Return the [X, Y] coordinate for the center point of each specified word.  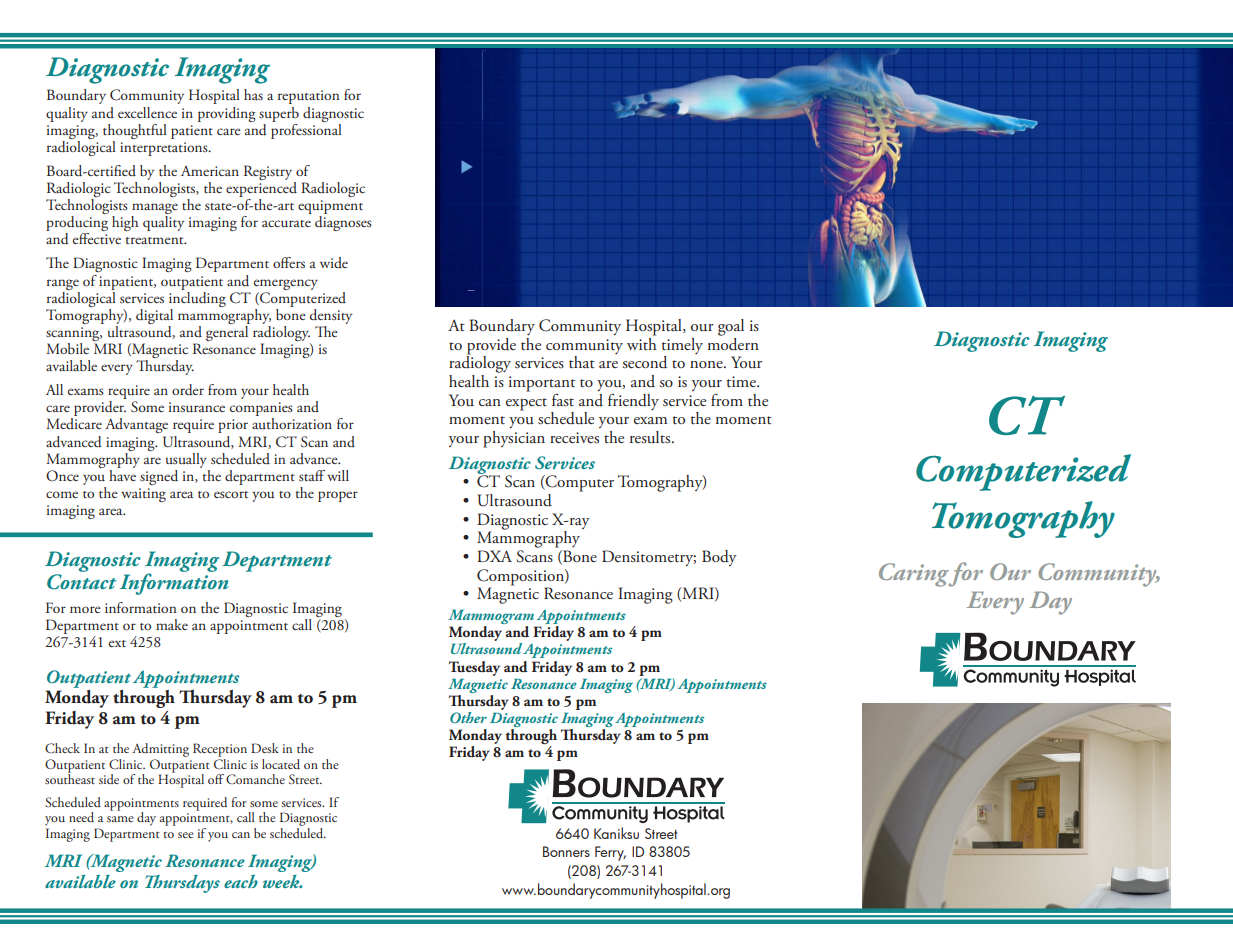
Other [468, 717]
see [186, 835]
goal [731, 327]
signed [159, 477]
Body [719, 558]
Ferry [610, 853]
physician [514, 439]
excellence [147, 112]
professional [306, 130]
